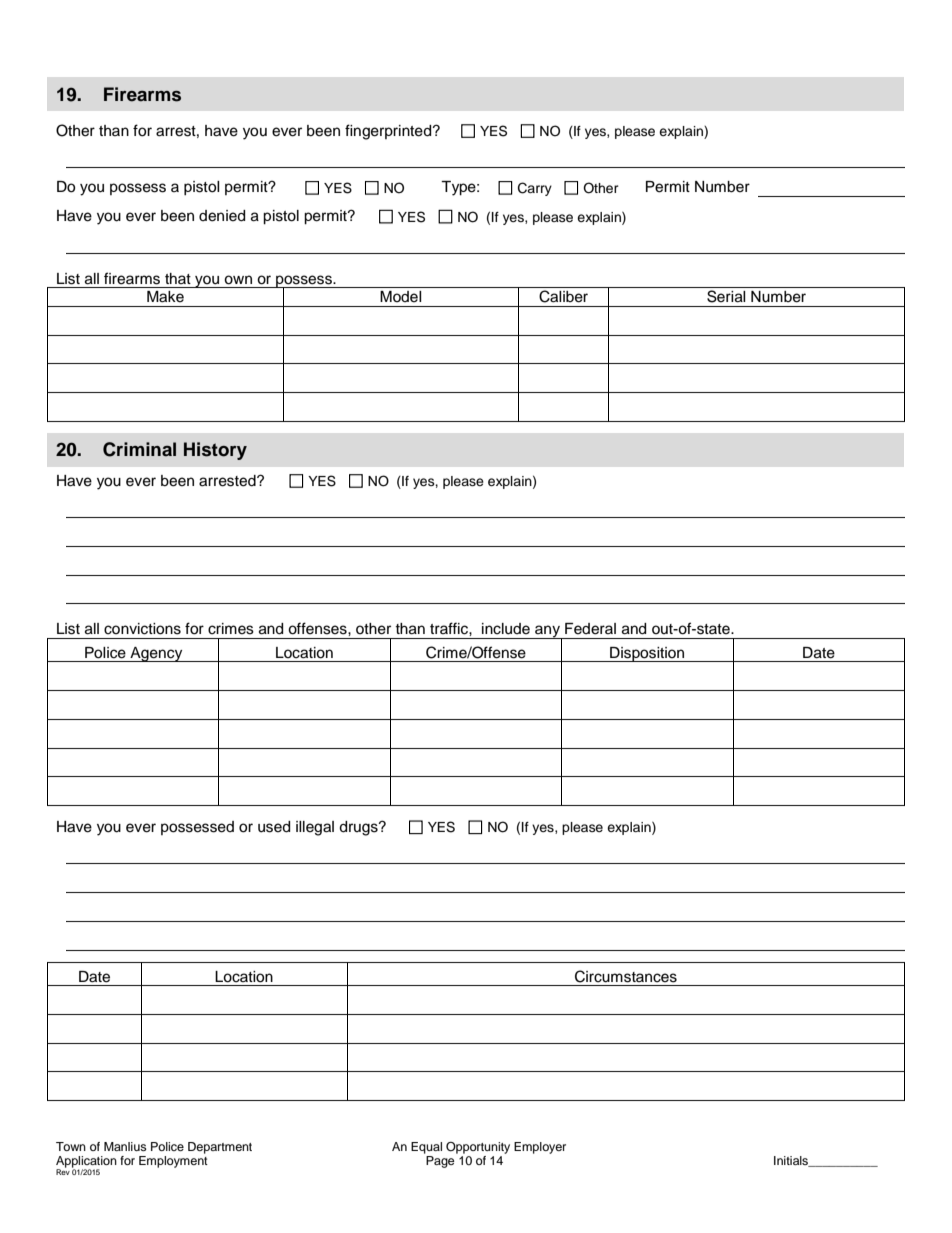  Describe the element at coordinates (426, 1148) in the image. I see `Equal` at that location.
